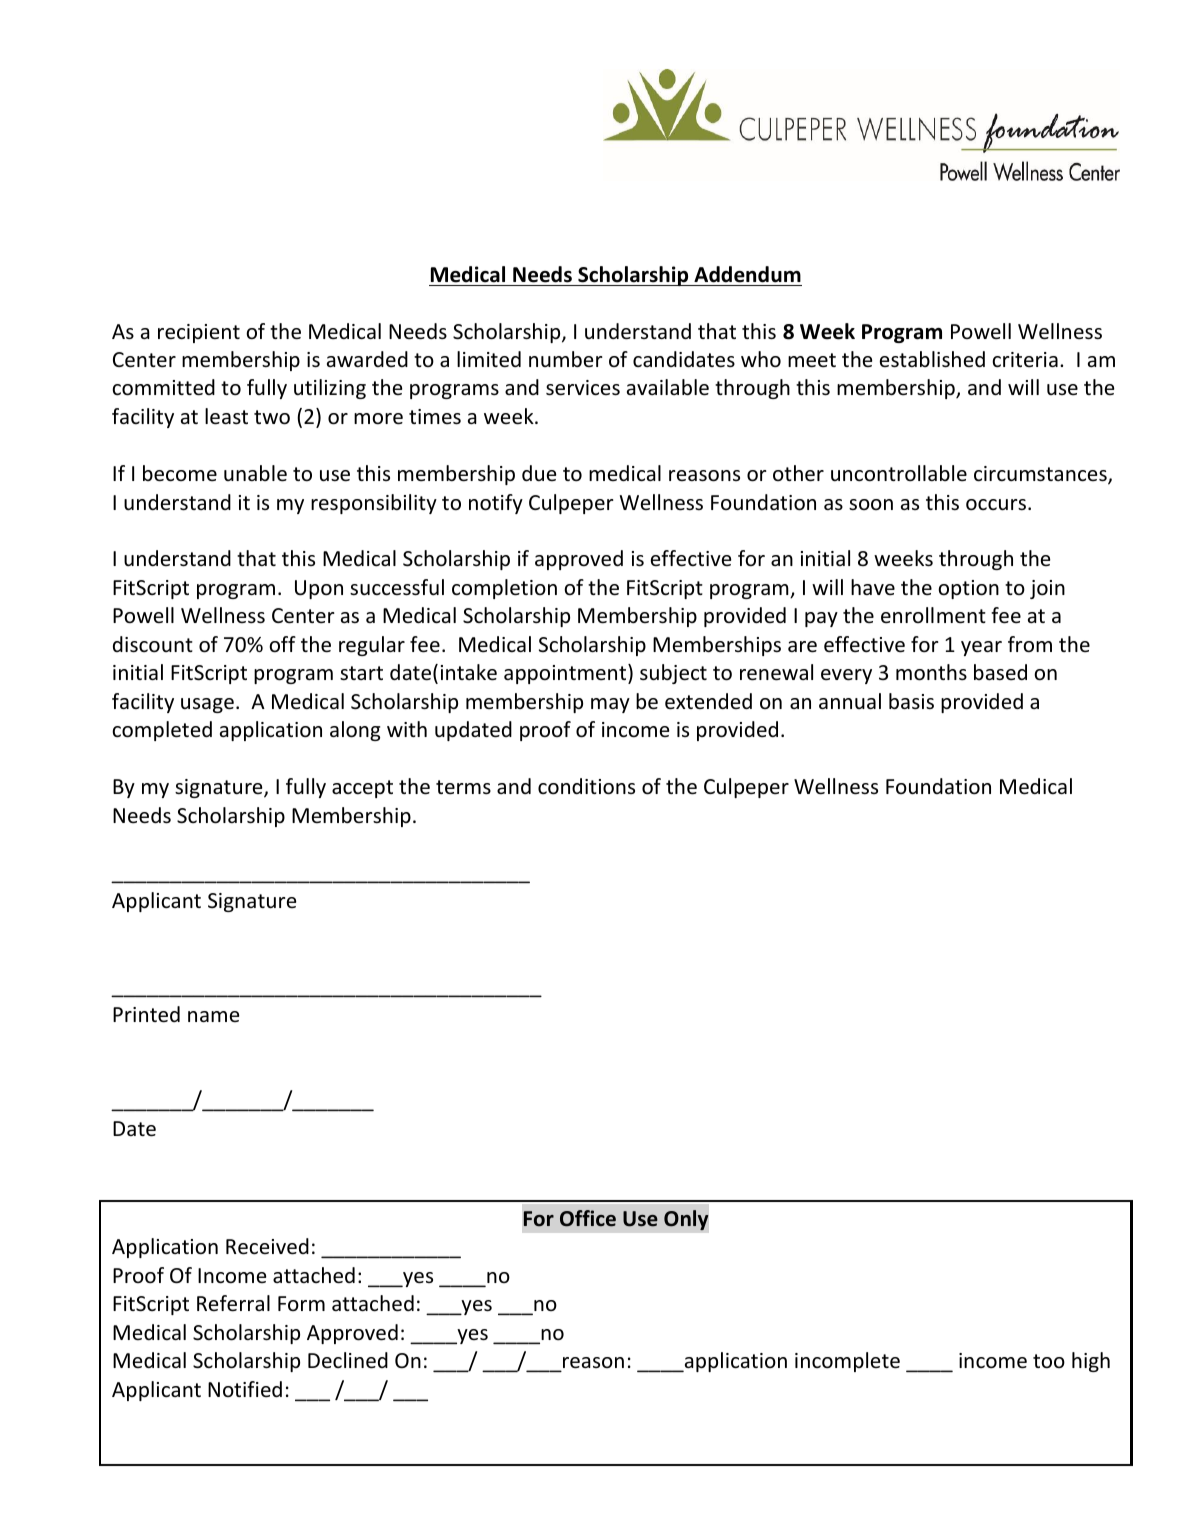 Image resolution: width=1189 pixels, height=1539 pixels. Describe the element at coordinates (504, 589) in the screenshot. I see `completion` at that location.
